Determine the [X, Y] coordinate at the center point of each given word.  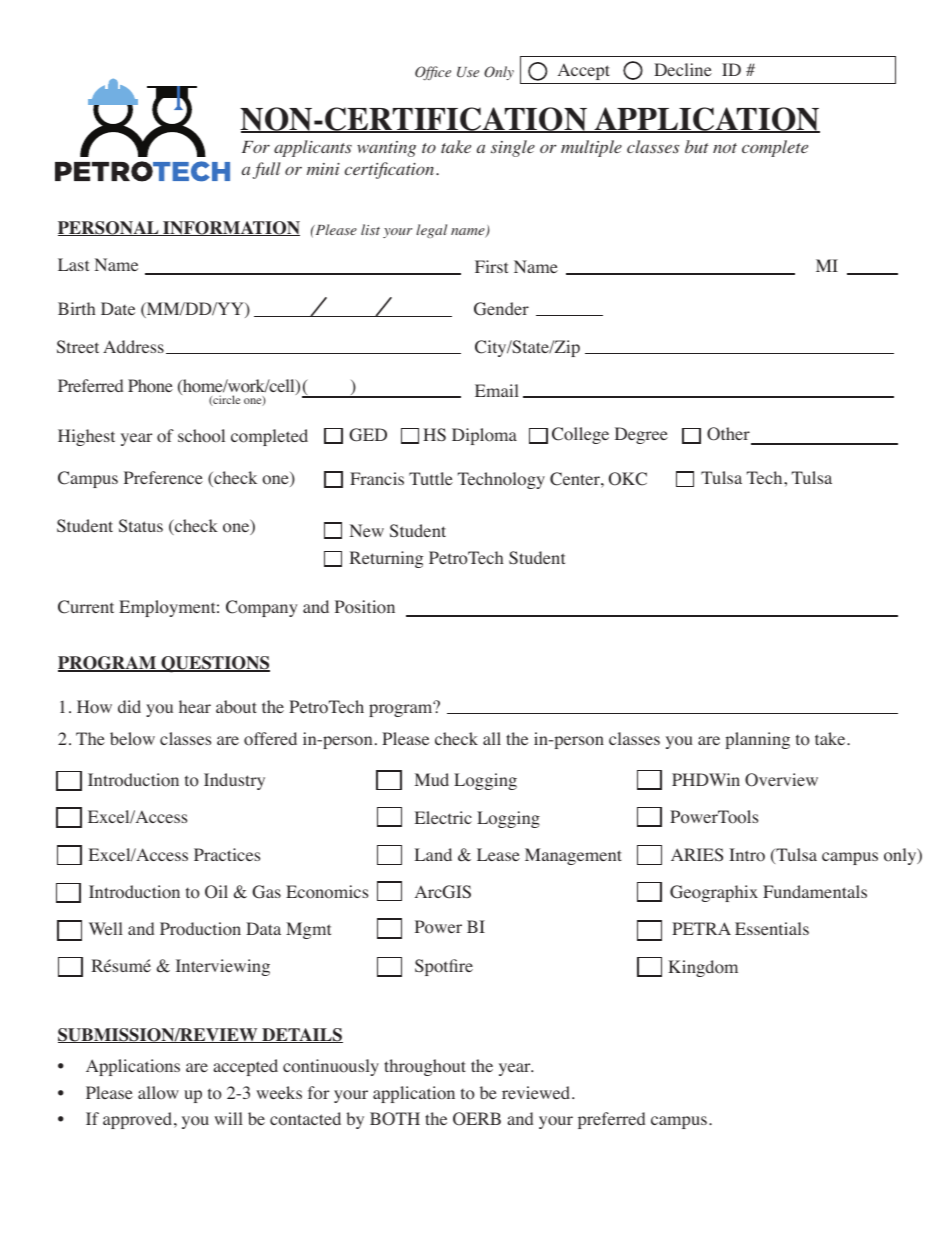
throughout [425, 1067]
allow [158, 1093]
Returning [386, 559]
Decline [683, 69]
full [267, 170]
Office [433, 73]
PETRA [701, 928]
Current [86, 607]
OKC [628, 479]
